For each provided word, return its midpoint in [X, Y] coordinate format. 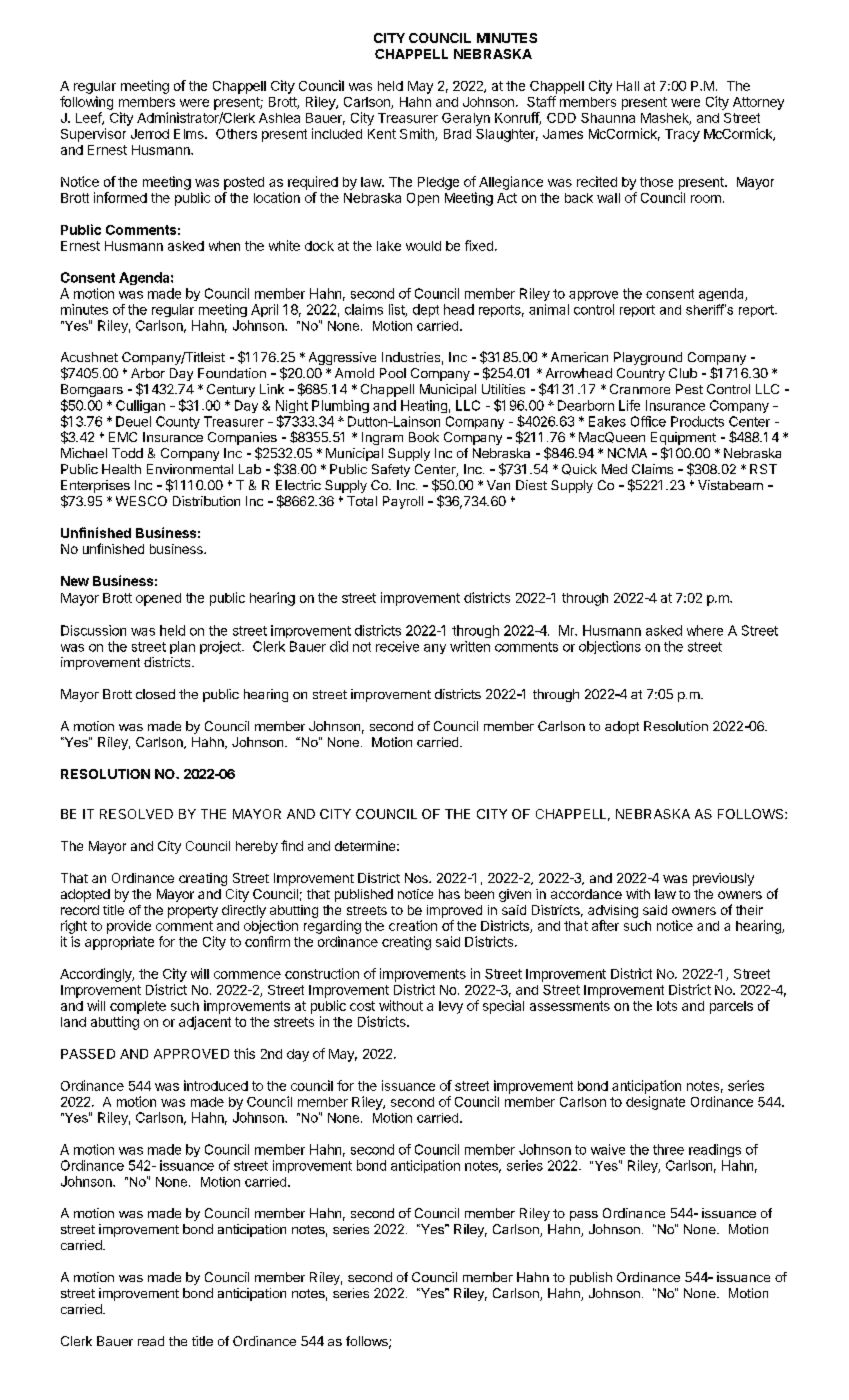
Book [424, 437]
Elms [190, 134]
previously [723, 879]
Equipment [683, 440]
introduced [216, 1085]
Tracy [682, 135]
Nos [417, 878]
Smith [418, 134]
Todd [127, 453]
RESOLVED [136, 814]
